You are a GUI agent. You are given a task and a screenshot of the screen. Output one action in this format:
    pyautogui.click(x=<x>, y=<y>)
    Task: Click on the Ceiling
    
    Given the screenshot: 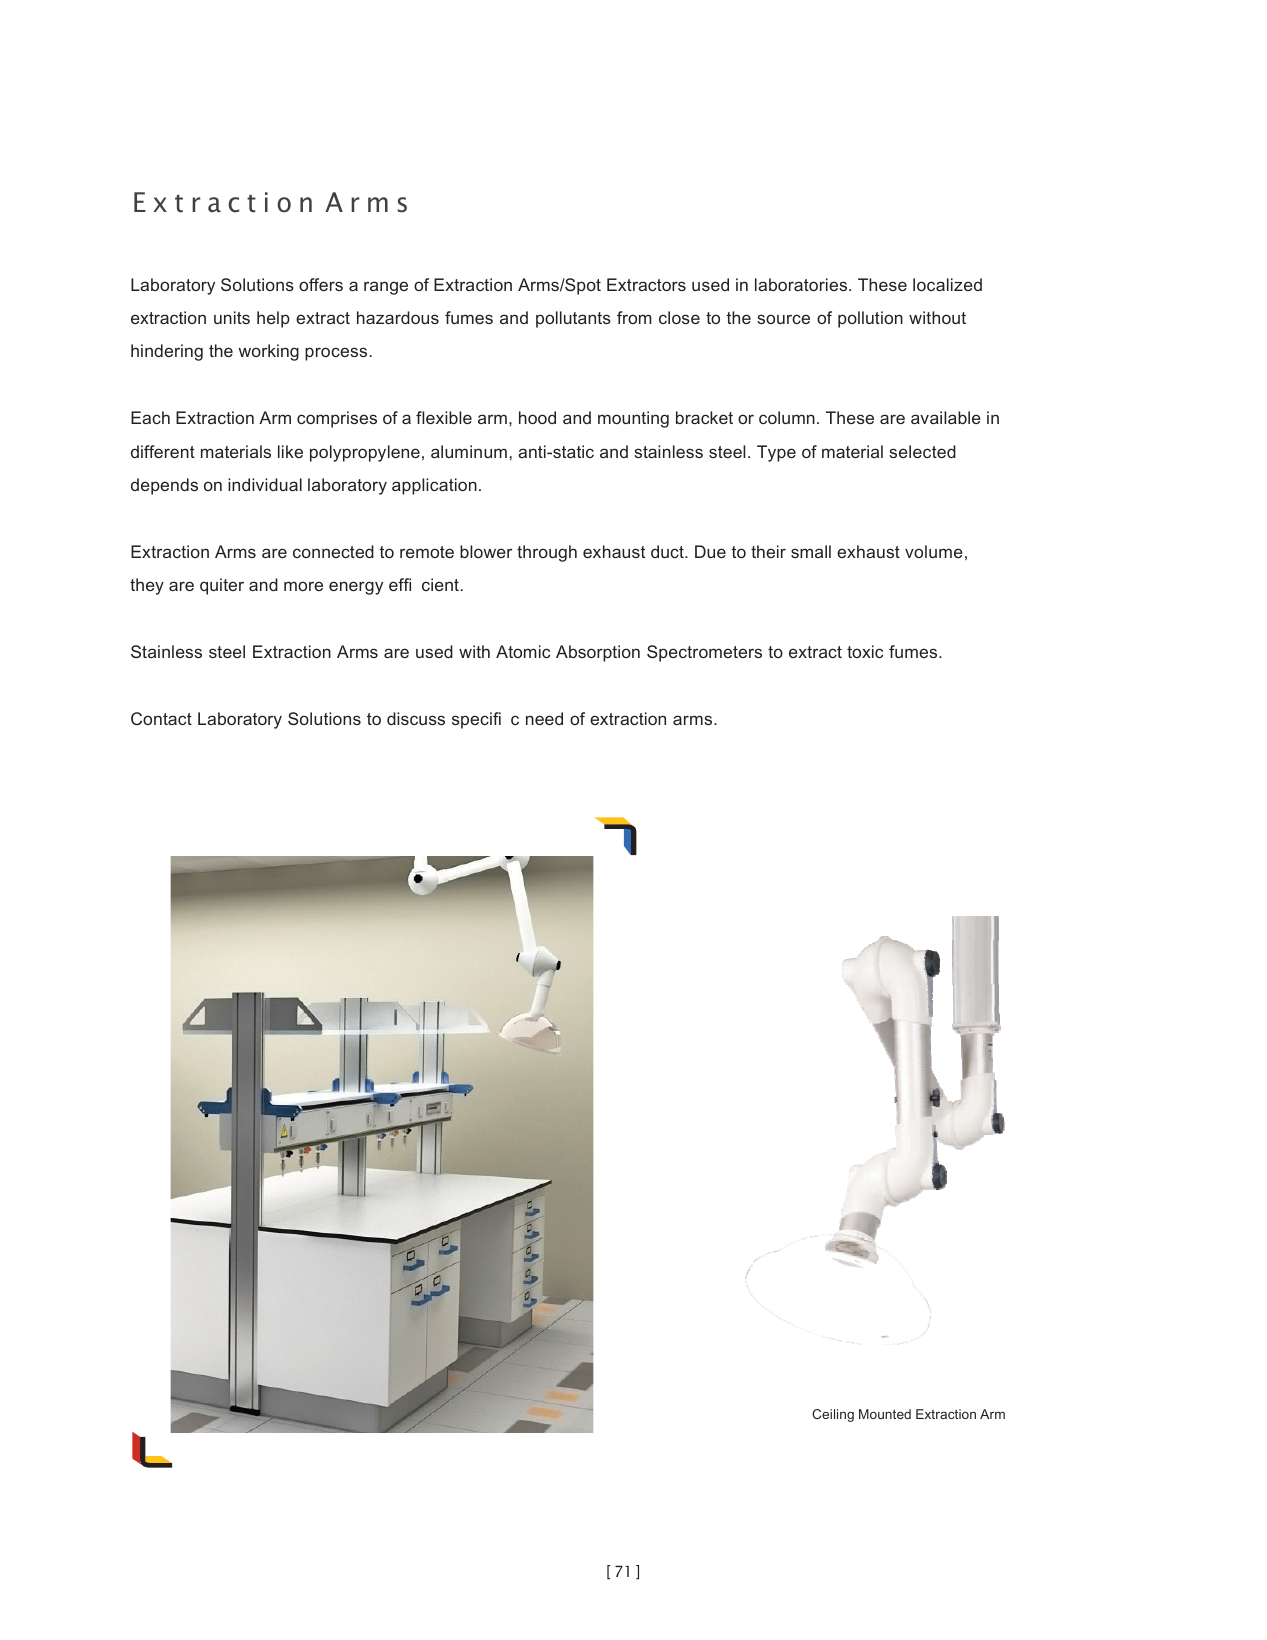 What is the action you would take?
    pyautogui.click(x=833, y=1415)
